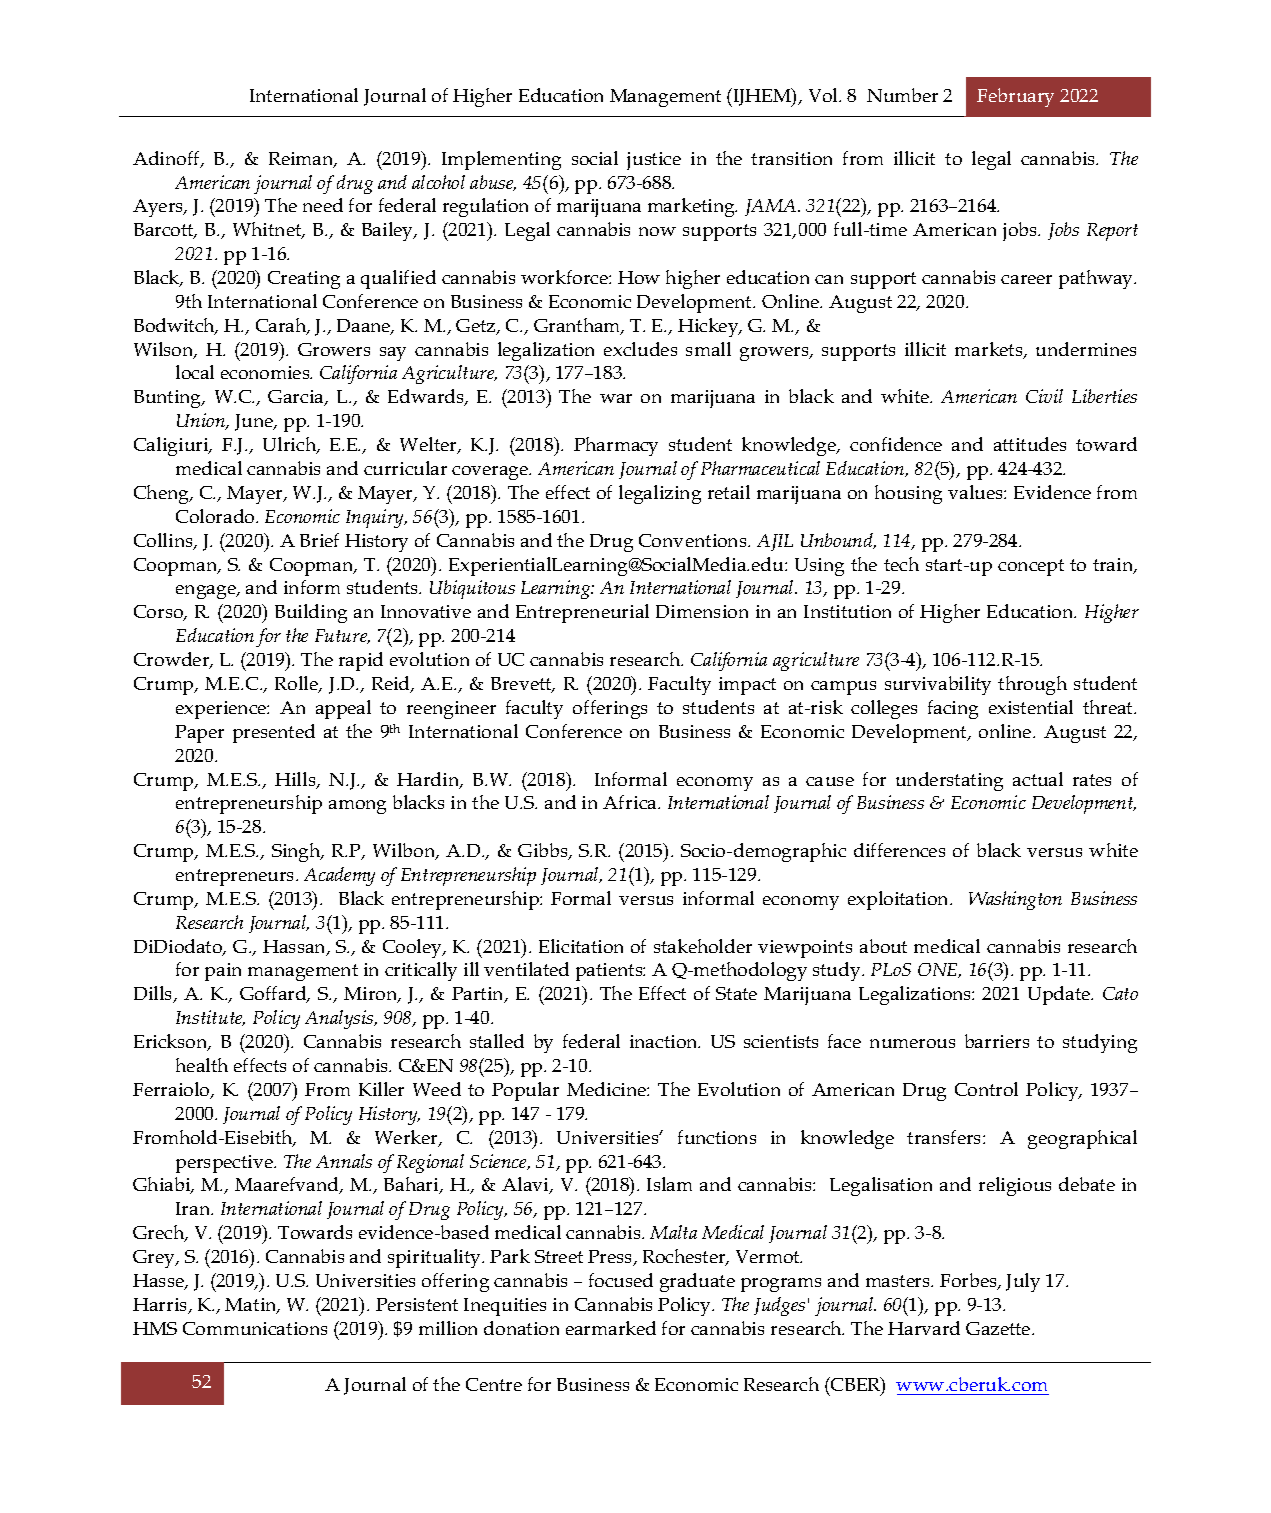  Describe the element at coordinates (1015, 97) in the image. I see `February` at that location.
